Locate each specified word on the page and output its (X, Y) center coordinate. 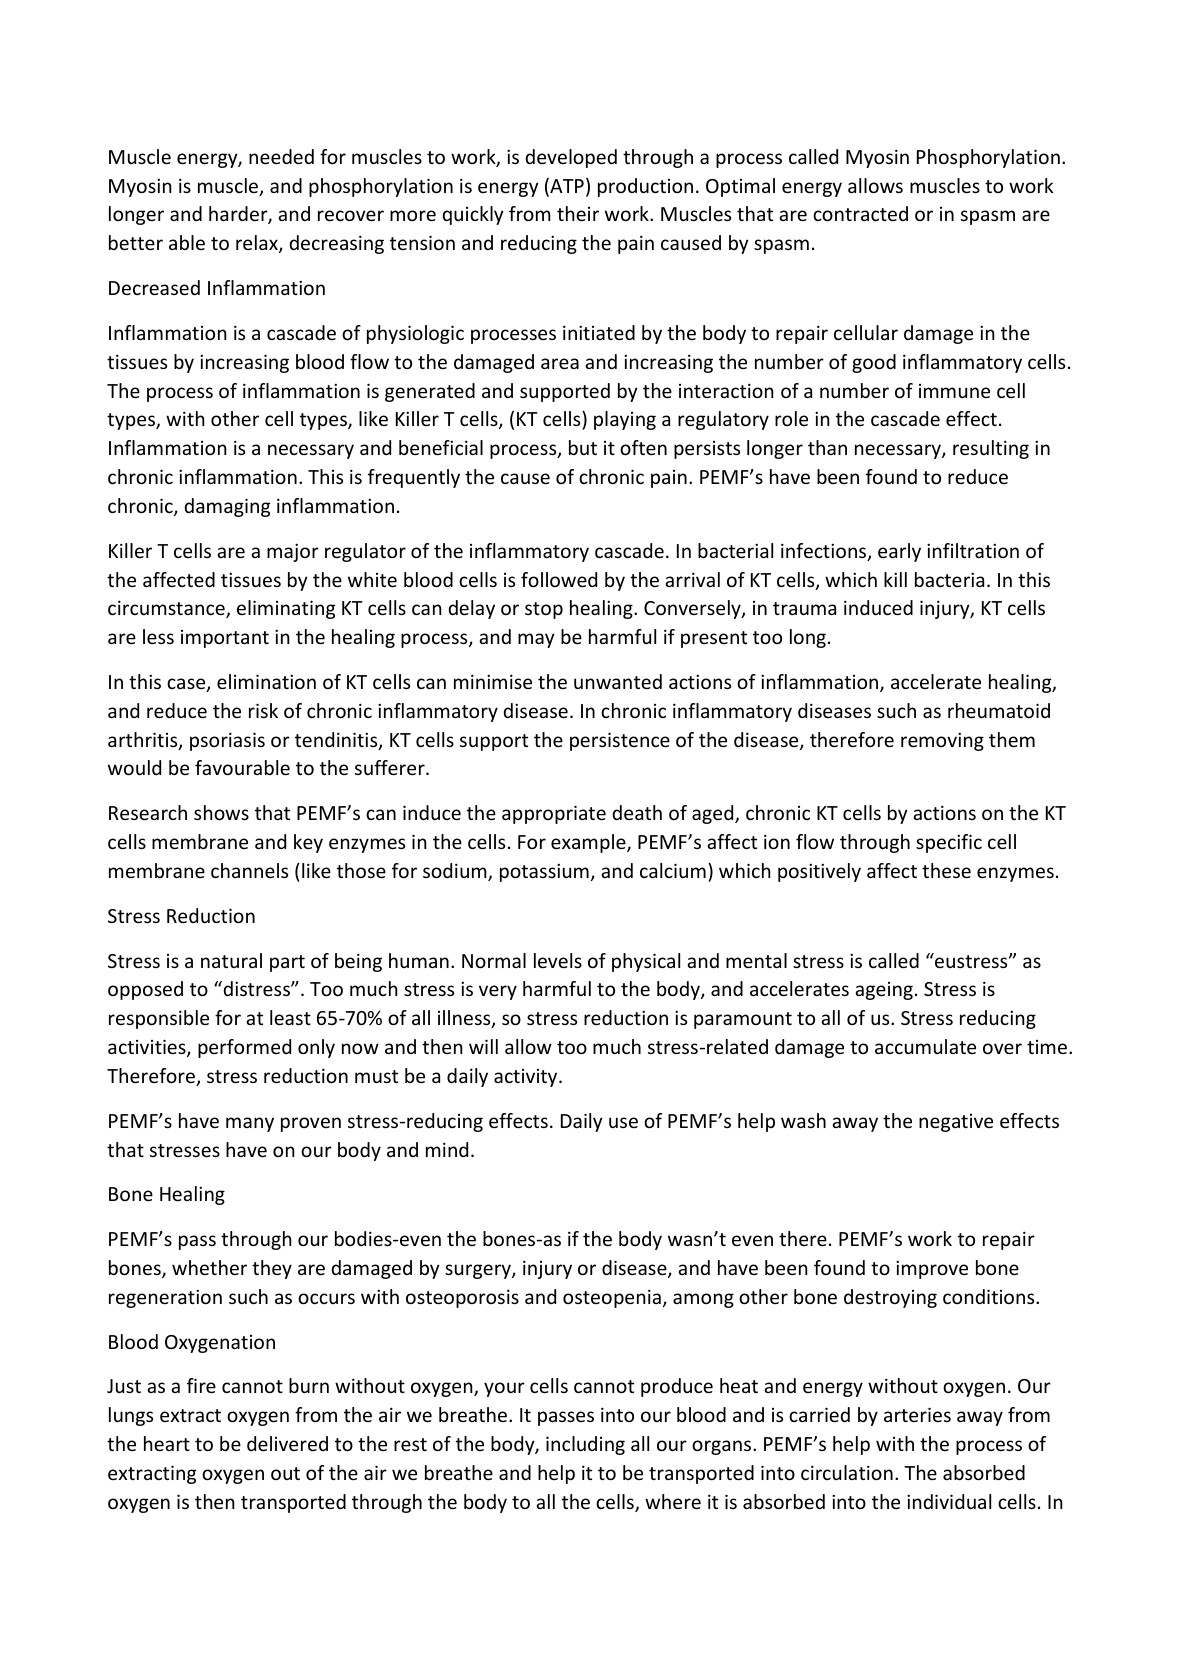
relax (258, 244)
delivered (287, 1443)
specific (949, 843)
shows (221, 812)
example (589, 843)
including (585, 1445)
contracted (860, 213)
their (578, 213)
